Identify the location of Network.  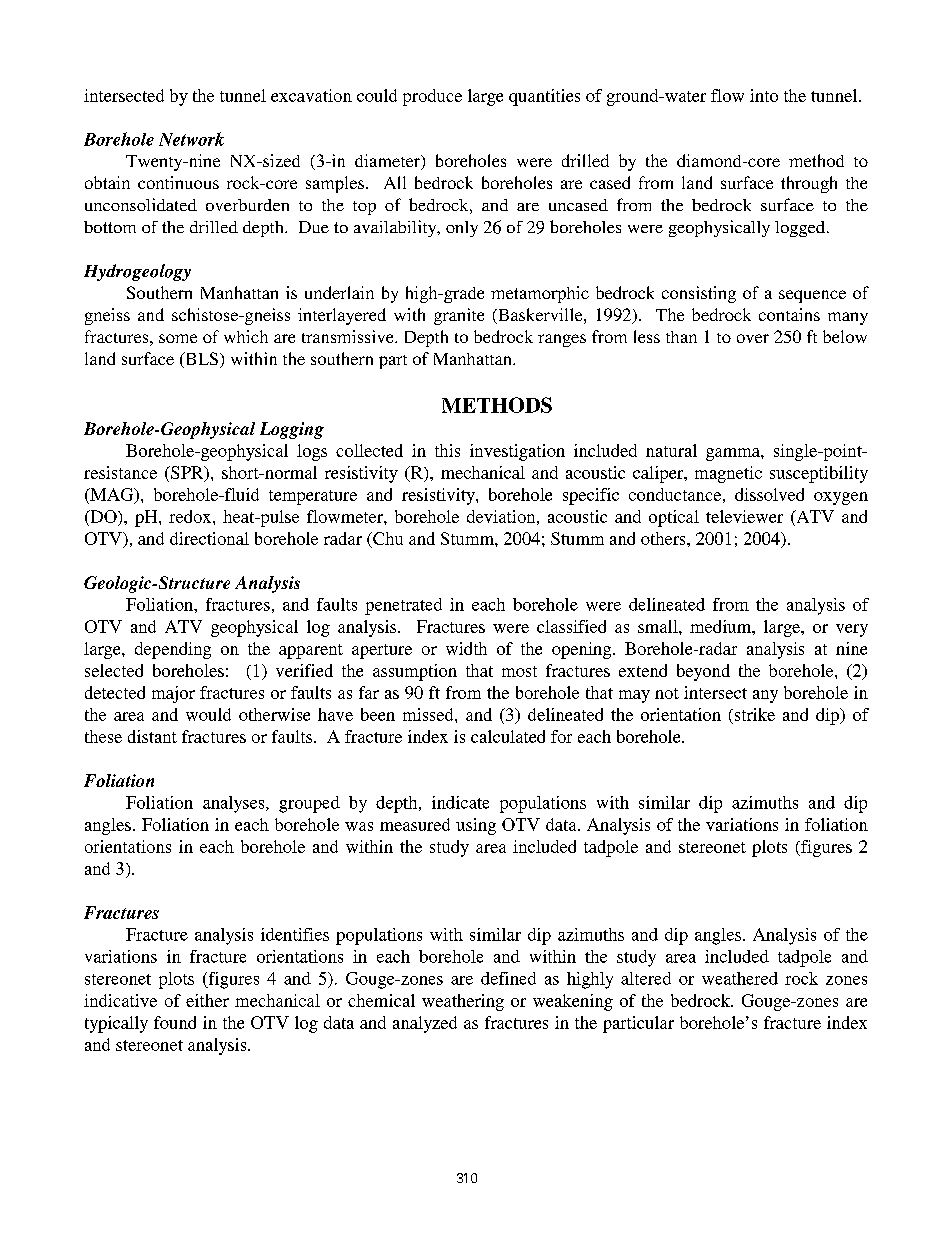
(191, 139).
